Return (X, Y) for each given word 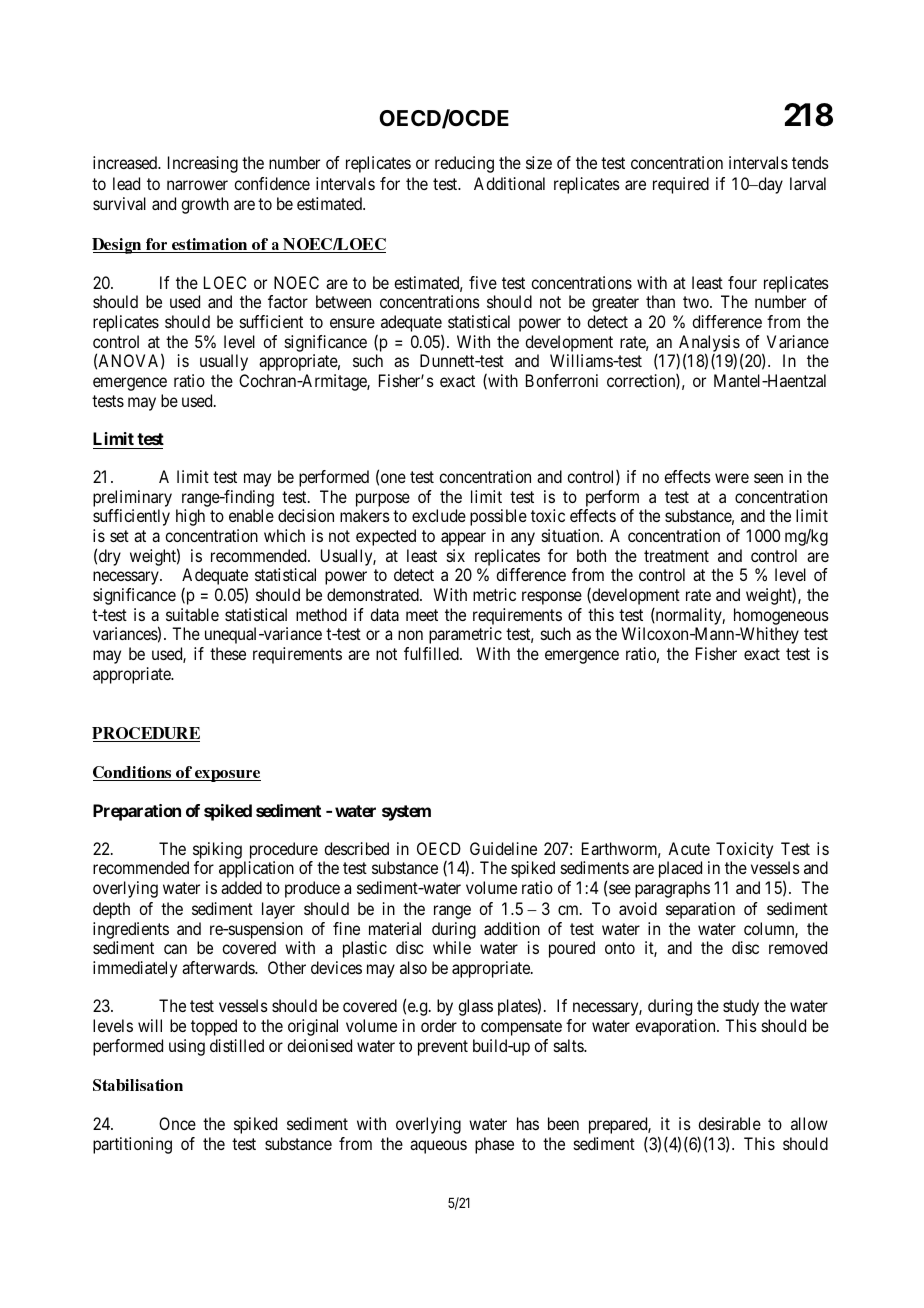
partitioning (132, 1145)
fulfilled (432, 653)
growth (205, 205)
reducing (464, 164)
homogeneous (781, 616)
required (681, 185)
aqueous (438, 1147)
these (228, 653)
